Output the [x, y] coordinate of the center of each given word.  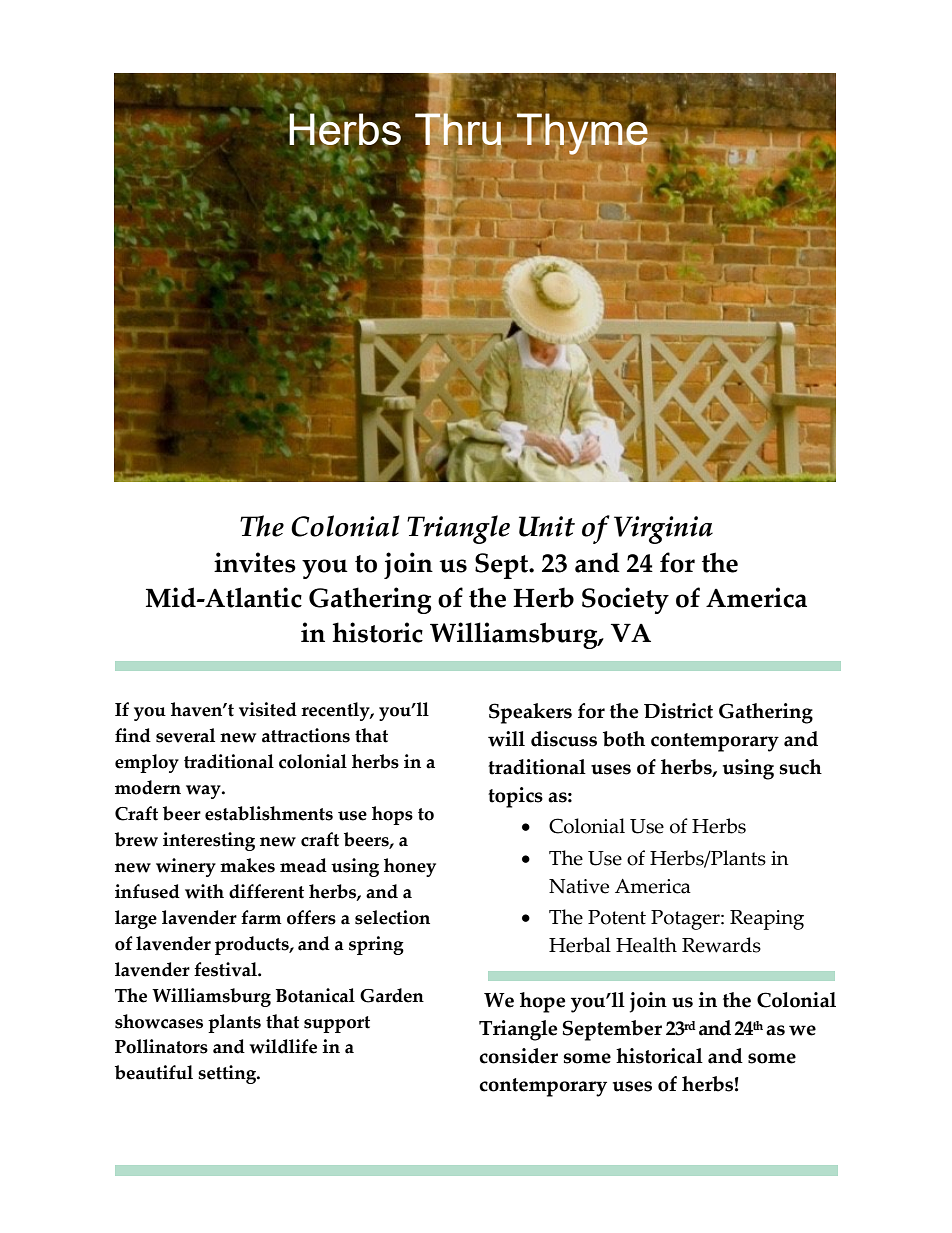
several [185, 735]
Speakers [530, 713]
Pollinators [161, 1046]
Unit [547, 526]
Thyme [582, 134]
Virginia [663, 530]
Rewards [721, 945]
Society [625, 600]
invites [255, 562]
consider [518, 1056]
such [801, 767]
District [678, 711]
